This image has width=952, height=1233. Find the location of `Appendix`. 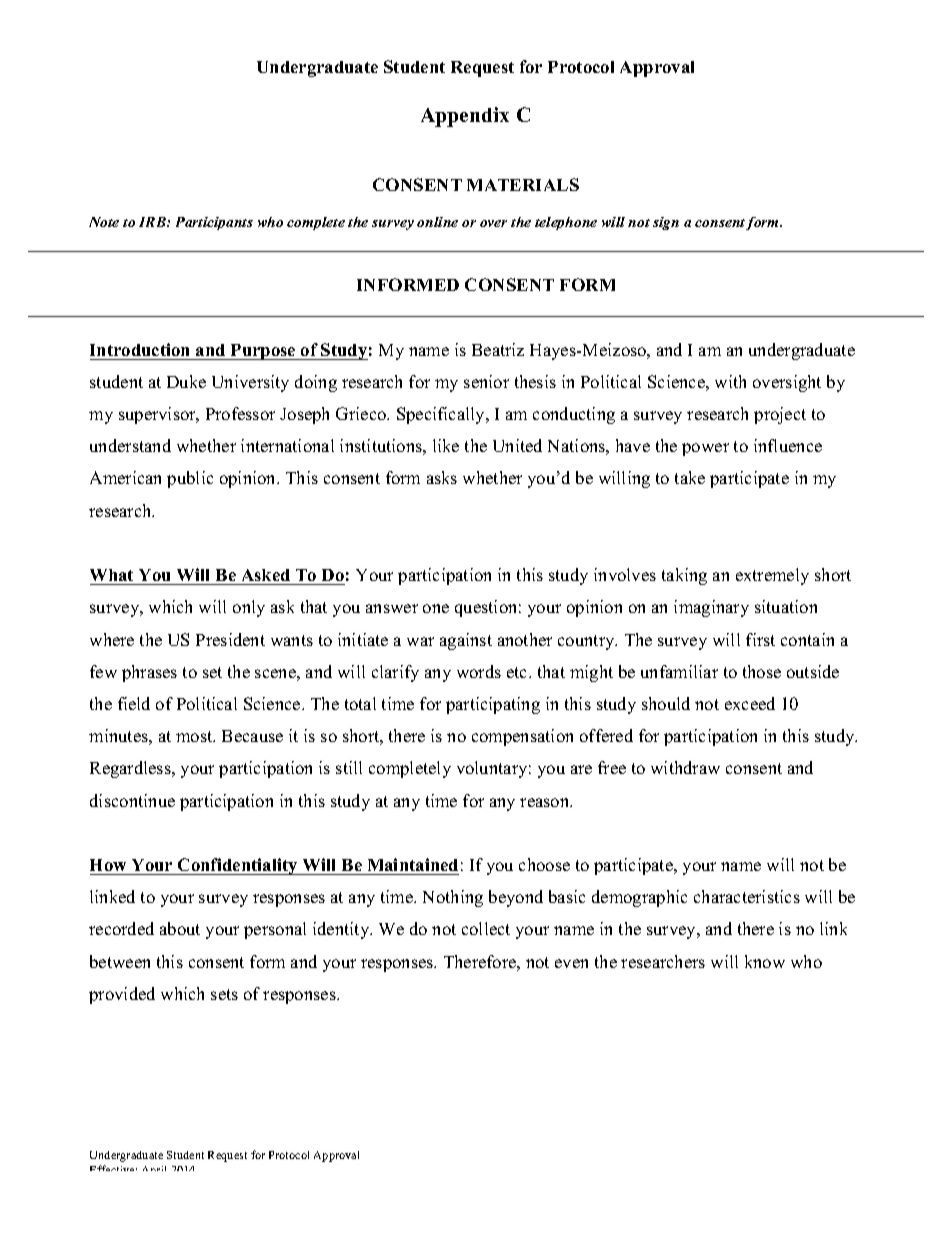

Appendix is located at coordinates (465, 117).
